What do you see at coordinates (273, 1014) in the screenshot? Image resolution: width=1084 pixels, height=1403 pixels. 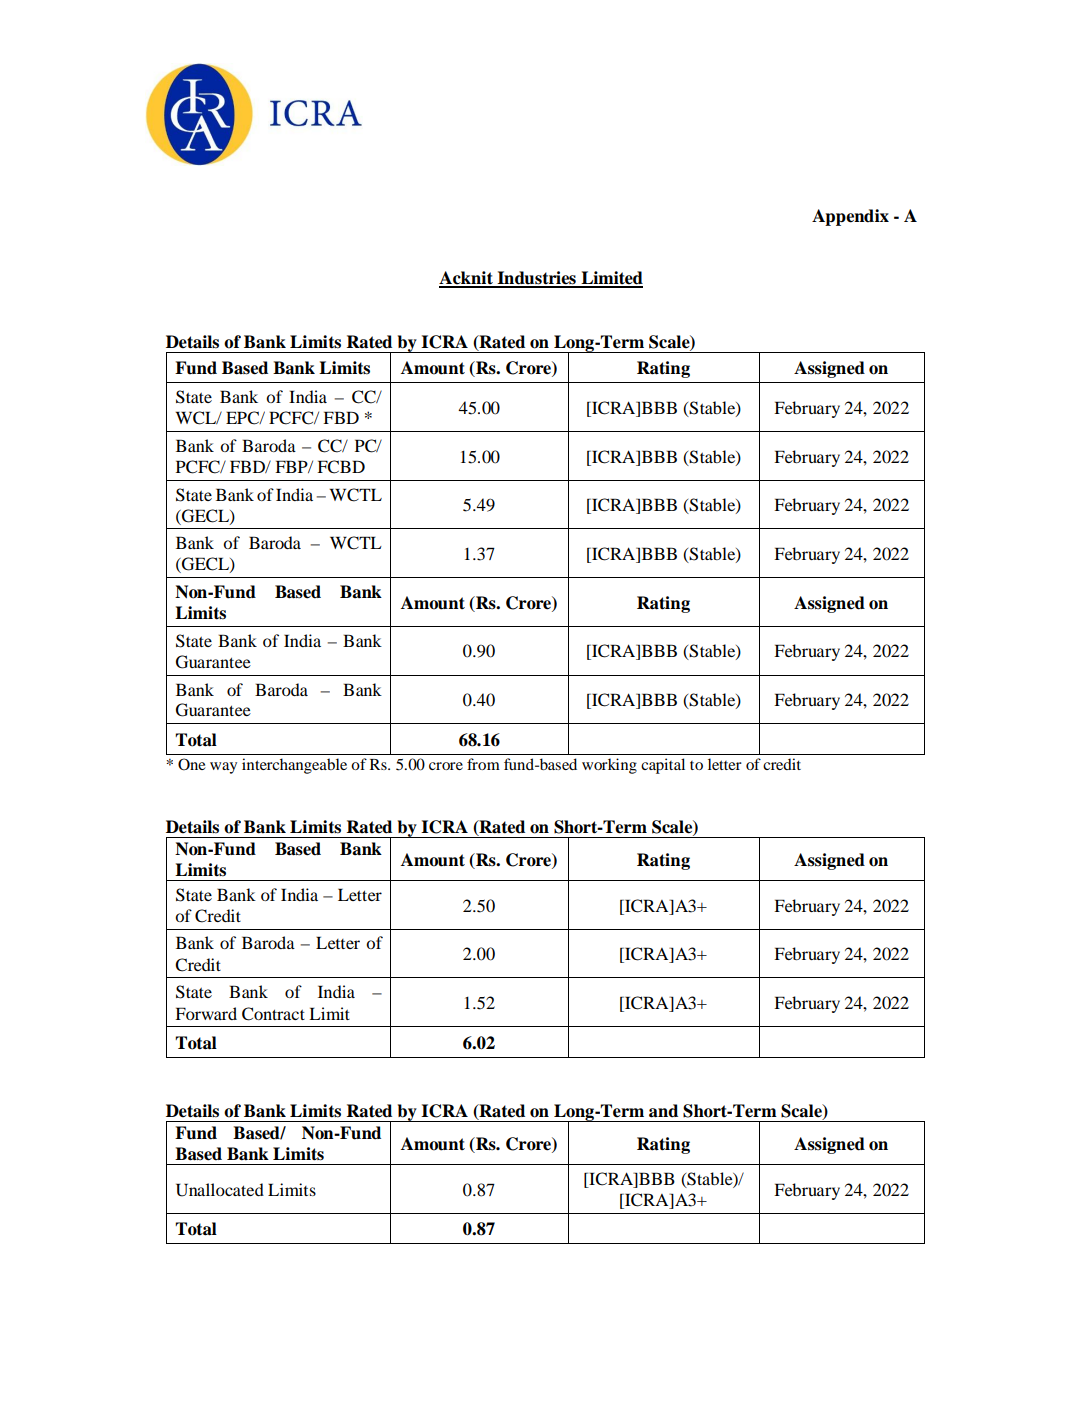 I see `Contract` at bounding box center [273, 1014].
